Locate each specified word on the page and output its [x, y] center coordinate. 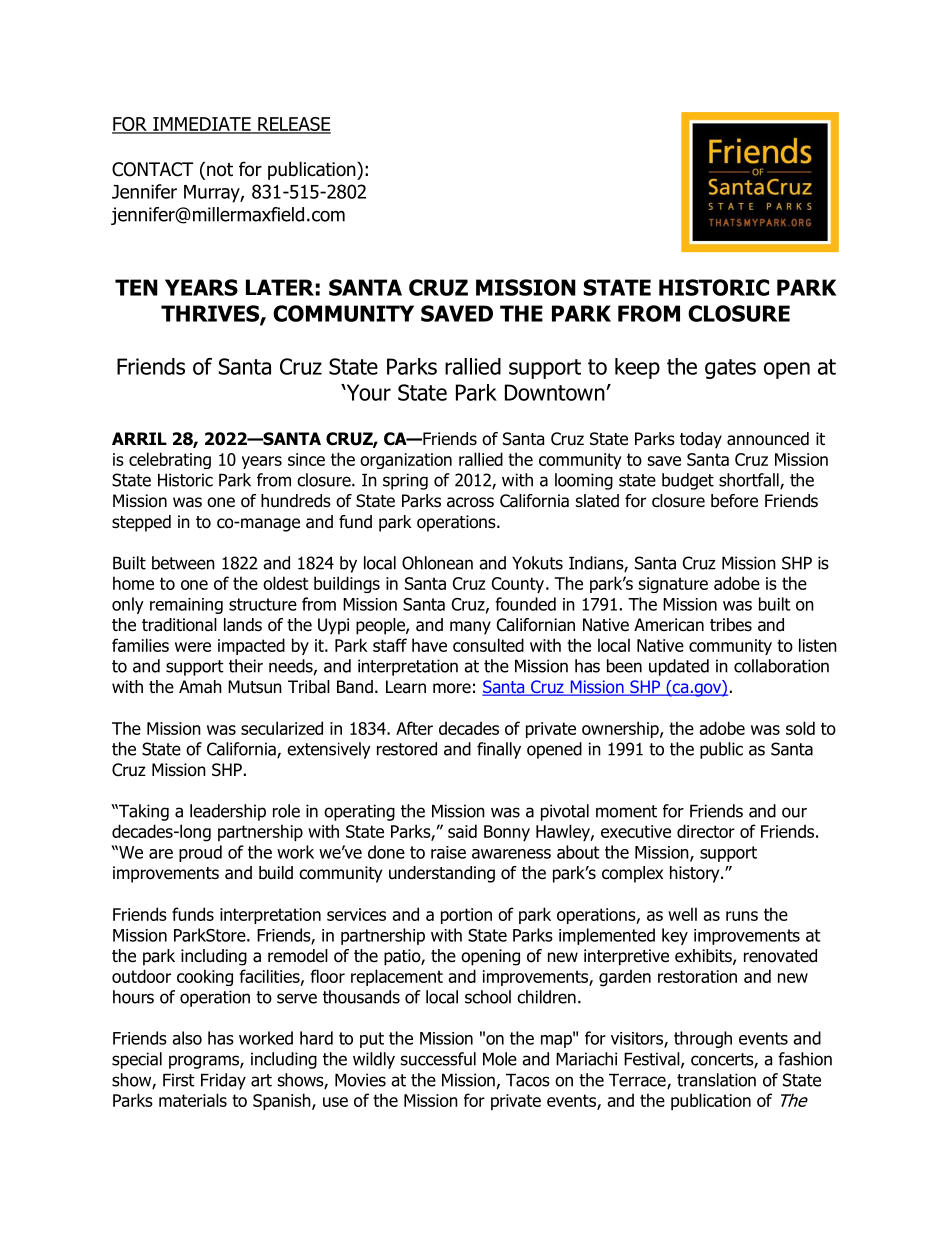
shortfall [750, 481]
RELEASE [293, 125]
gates [730, 369]
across [470, 502]
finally [499, 750]
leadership [228, 812]
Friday [223, 1081]
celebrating [170, 460]
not [220, 170]
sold [800, 728]
